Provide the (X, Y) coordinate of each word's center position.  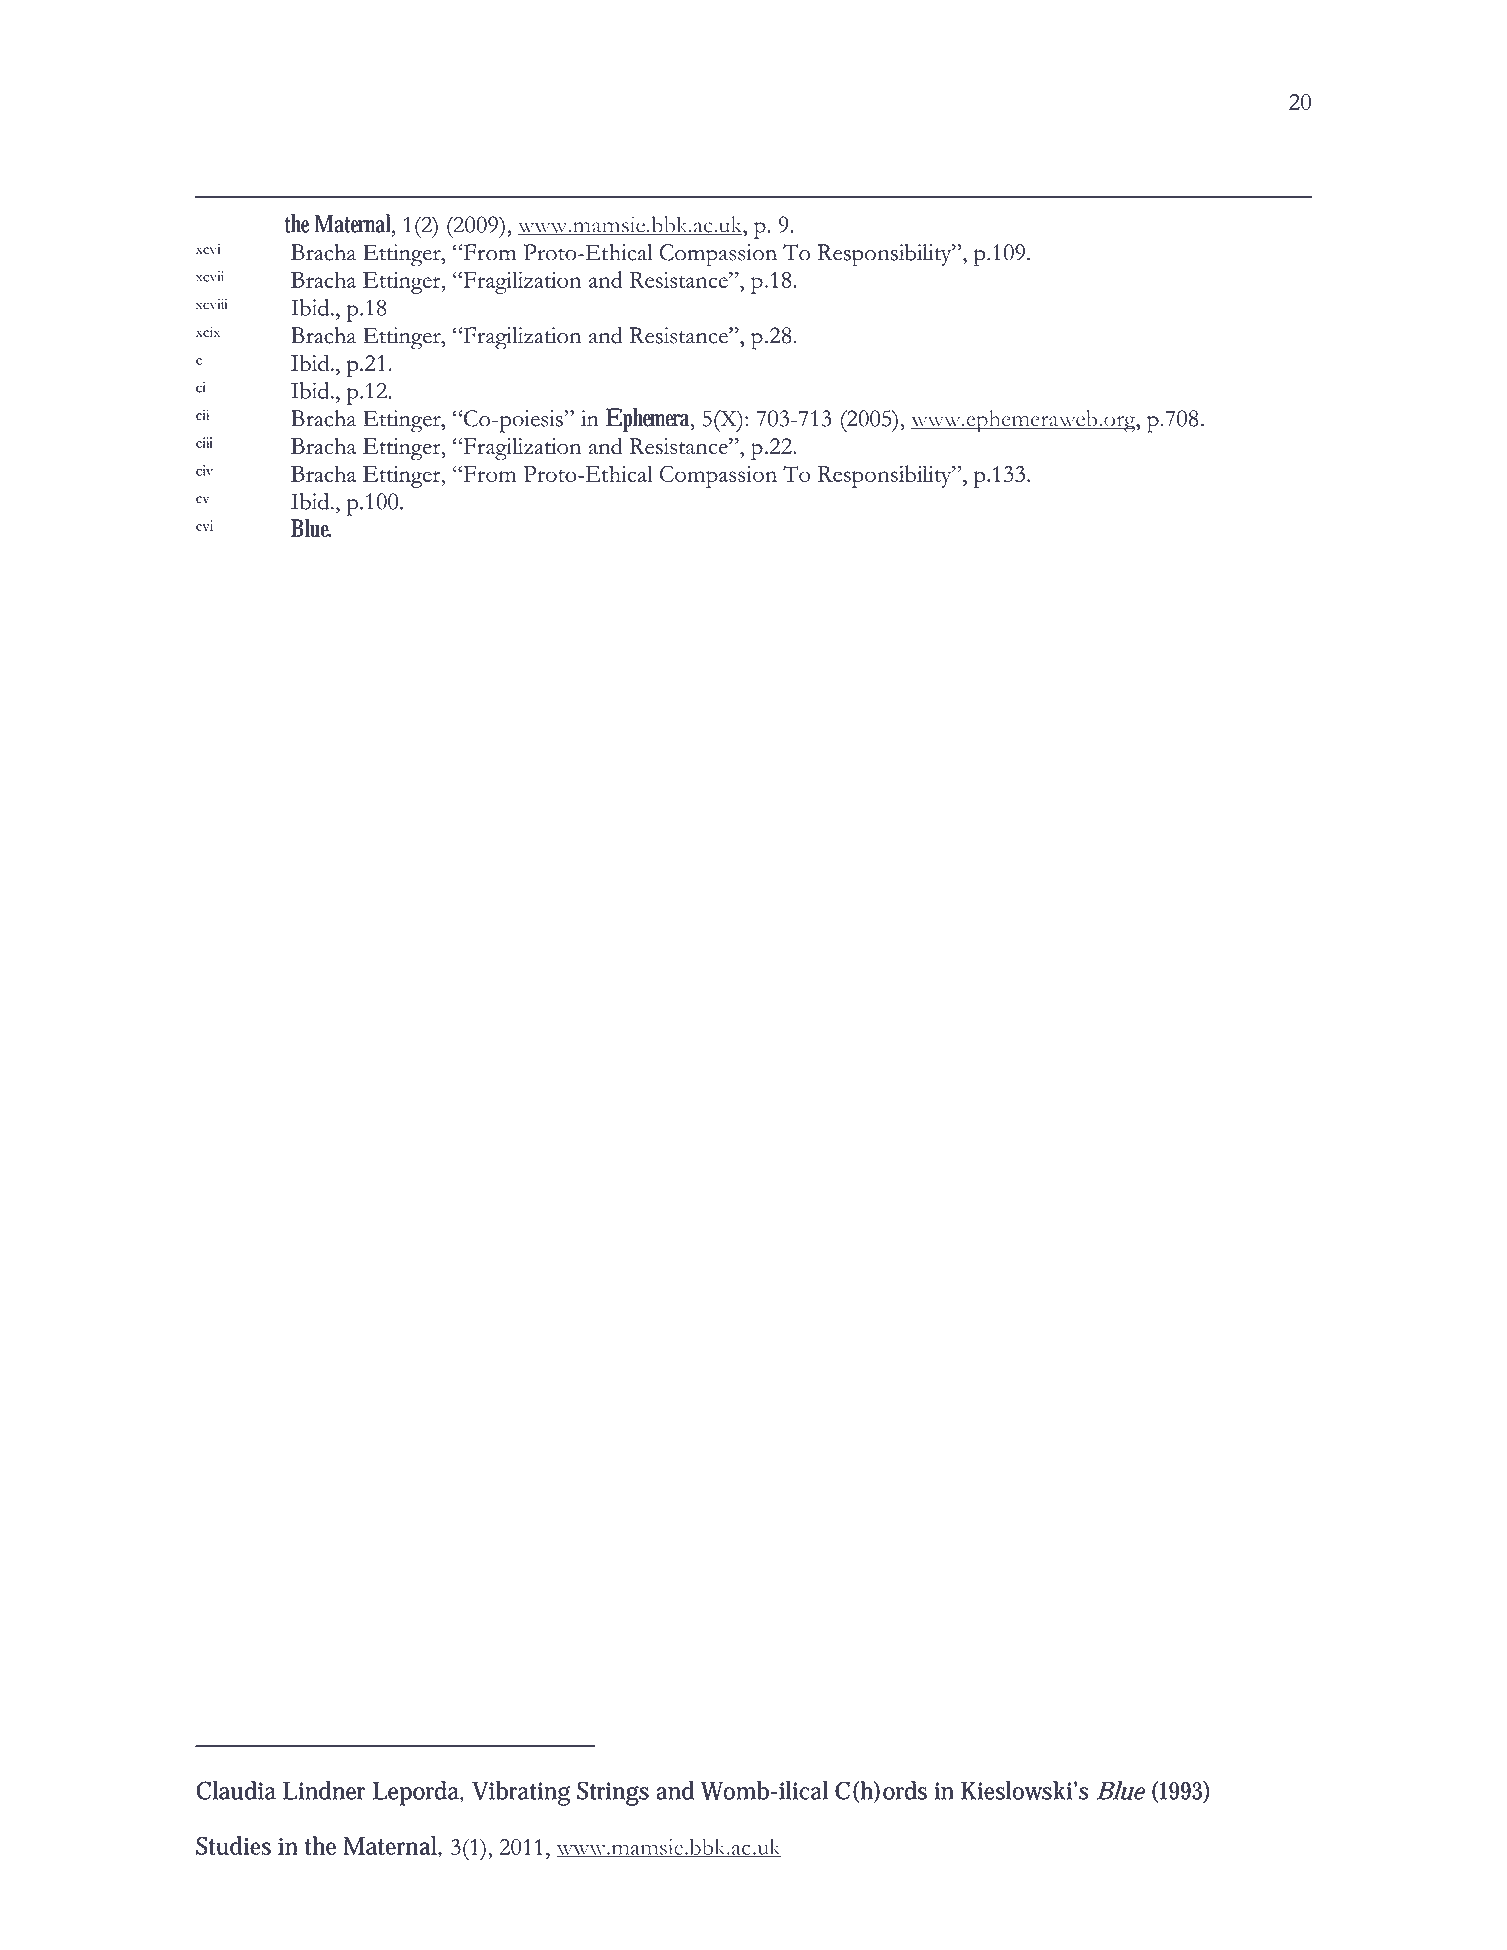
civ (204, 470)
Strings (613, 1793)
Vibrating (521, 1793)
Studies (233, 1845)
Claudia (236, 1790)
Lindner (324, 1790)
